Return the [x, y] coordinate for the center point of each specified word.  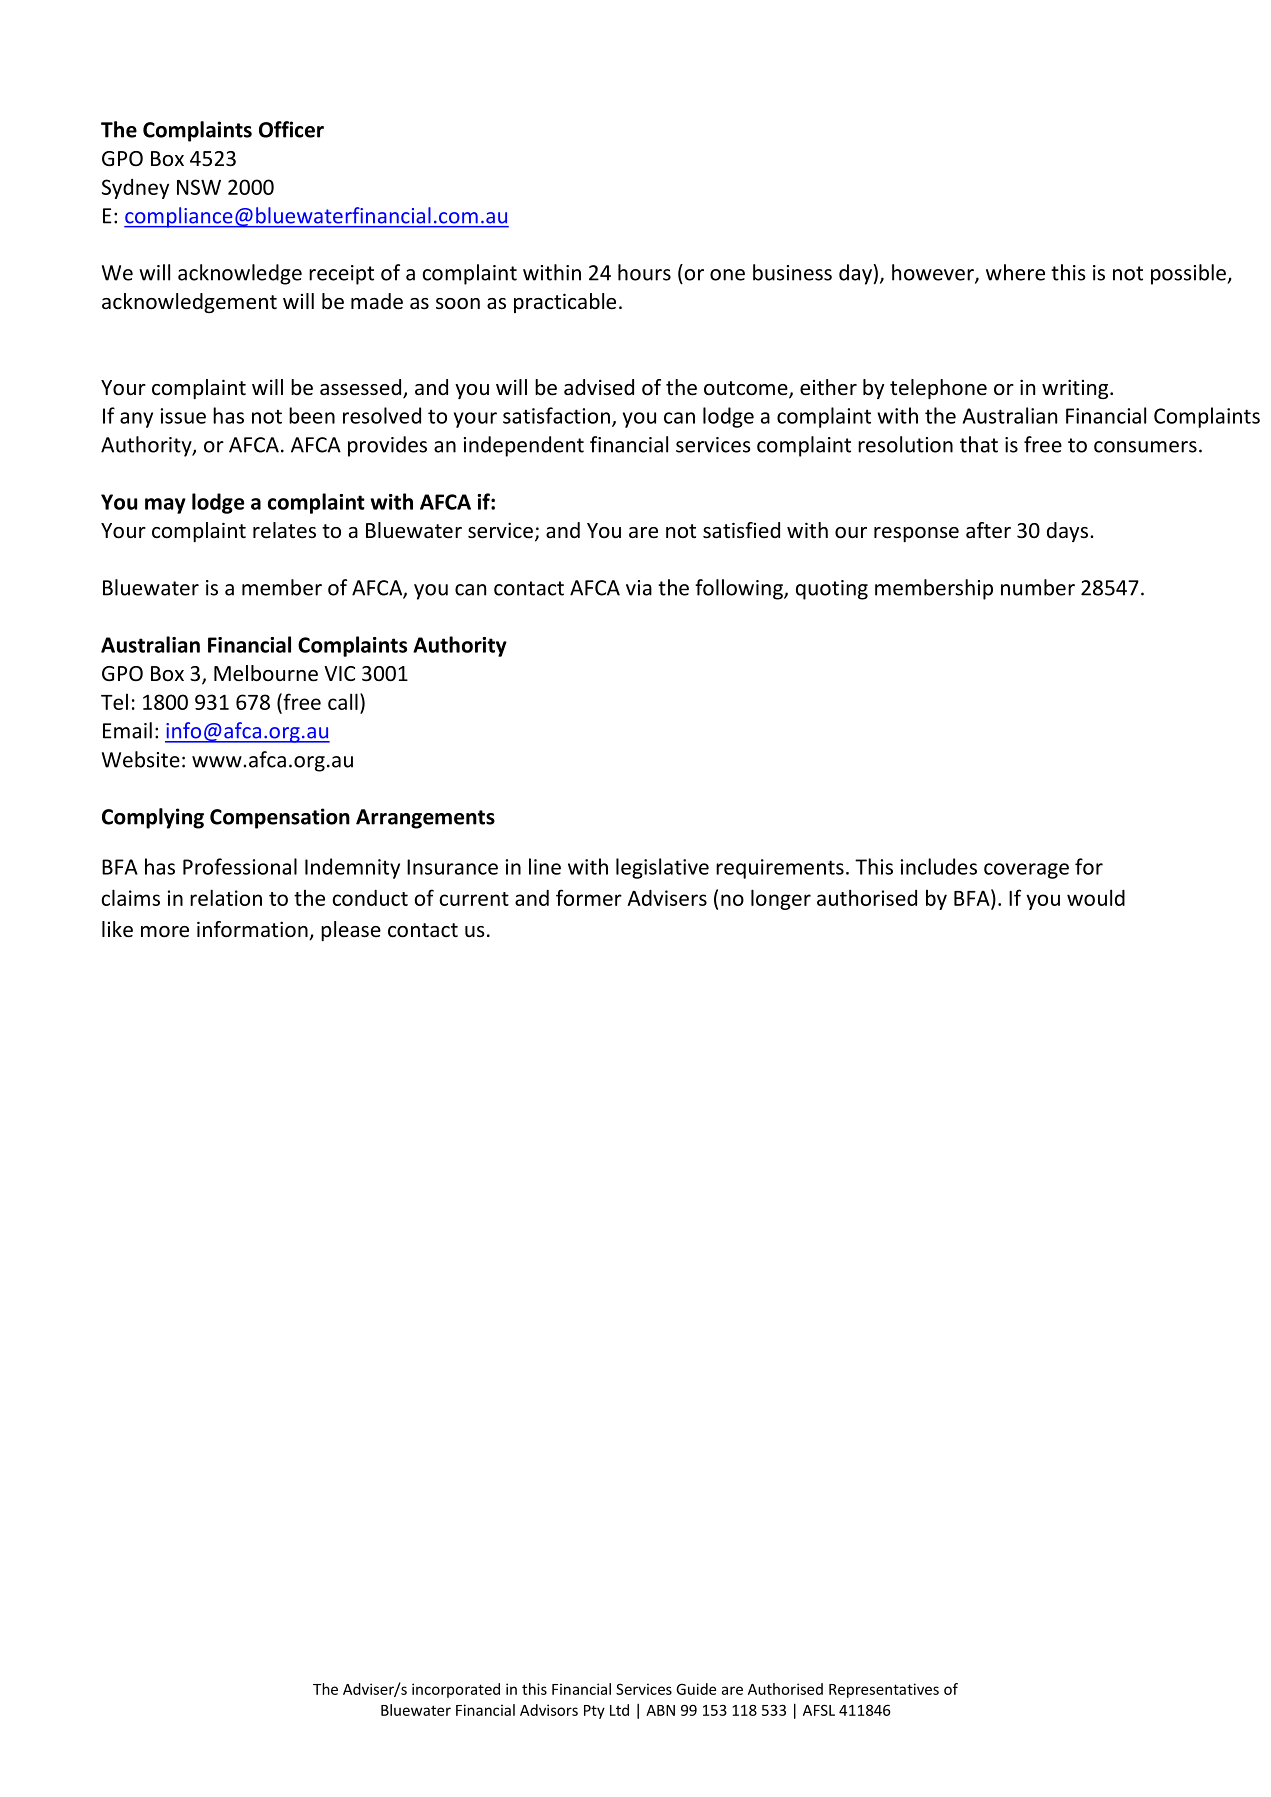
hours [644, 272]
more [165, 932]
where [1015, 272]
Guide [696, 1689]
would [1096, 897]
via [639, 588]
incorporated [456, 1690]
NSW [199, 187]
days [1069, 532]
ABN [660, 1710]
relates [284, 530]
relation [226, 897]
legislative [662, 868]
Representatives [884, 1690]
